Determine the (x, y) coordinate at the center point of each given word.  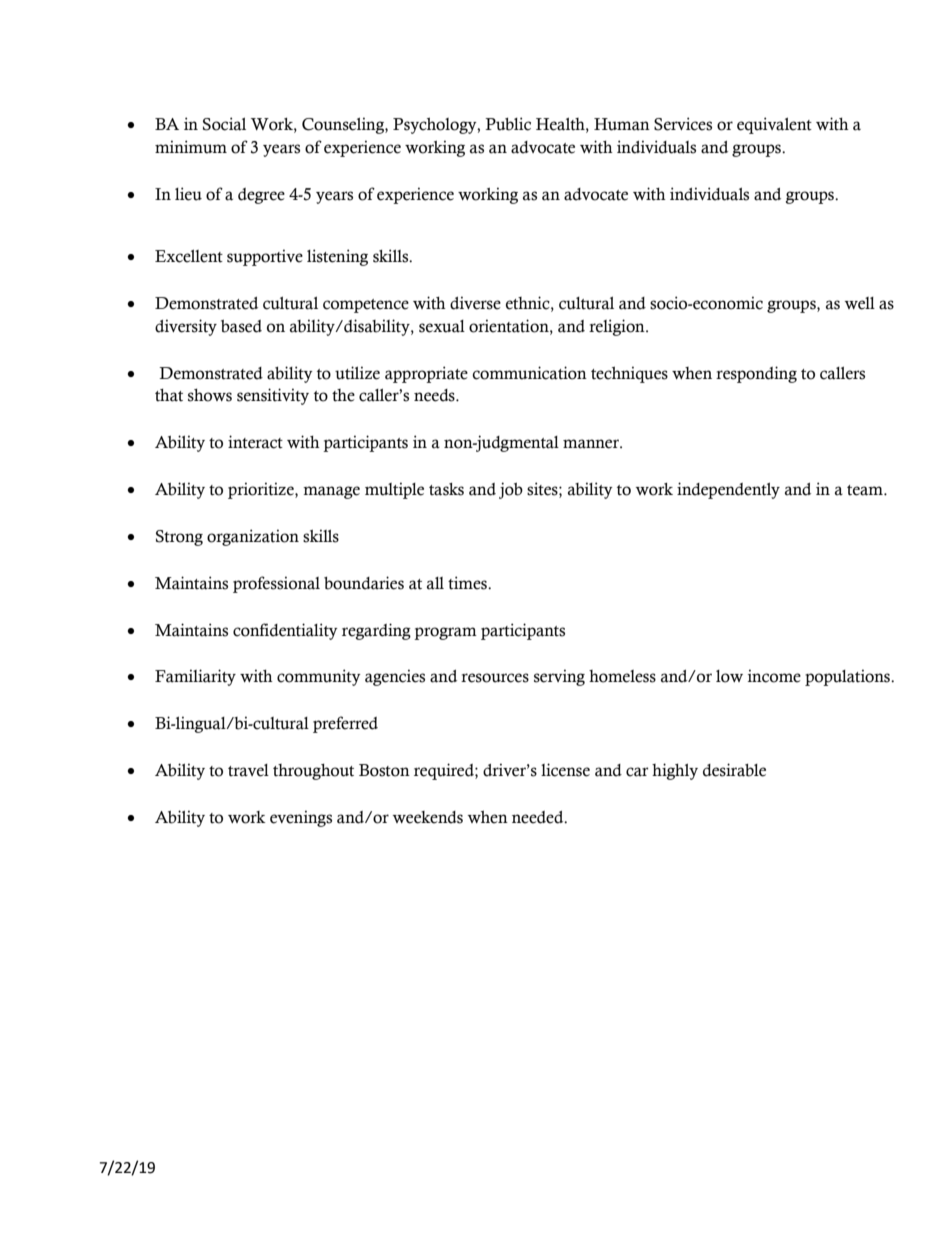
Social (224, 124)
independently (728, 490)
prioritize (262, 490)
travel (248, 770)
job (511, 490)
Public (508, 124)
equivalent (774, 125)
